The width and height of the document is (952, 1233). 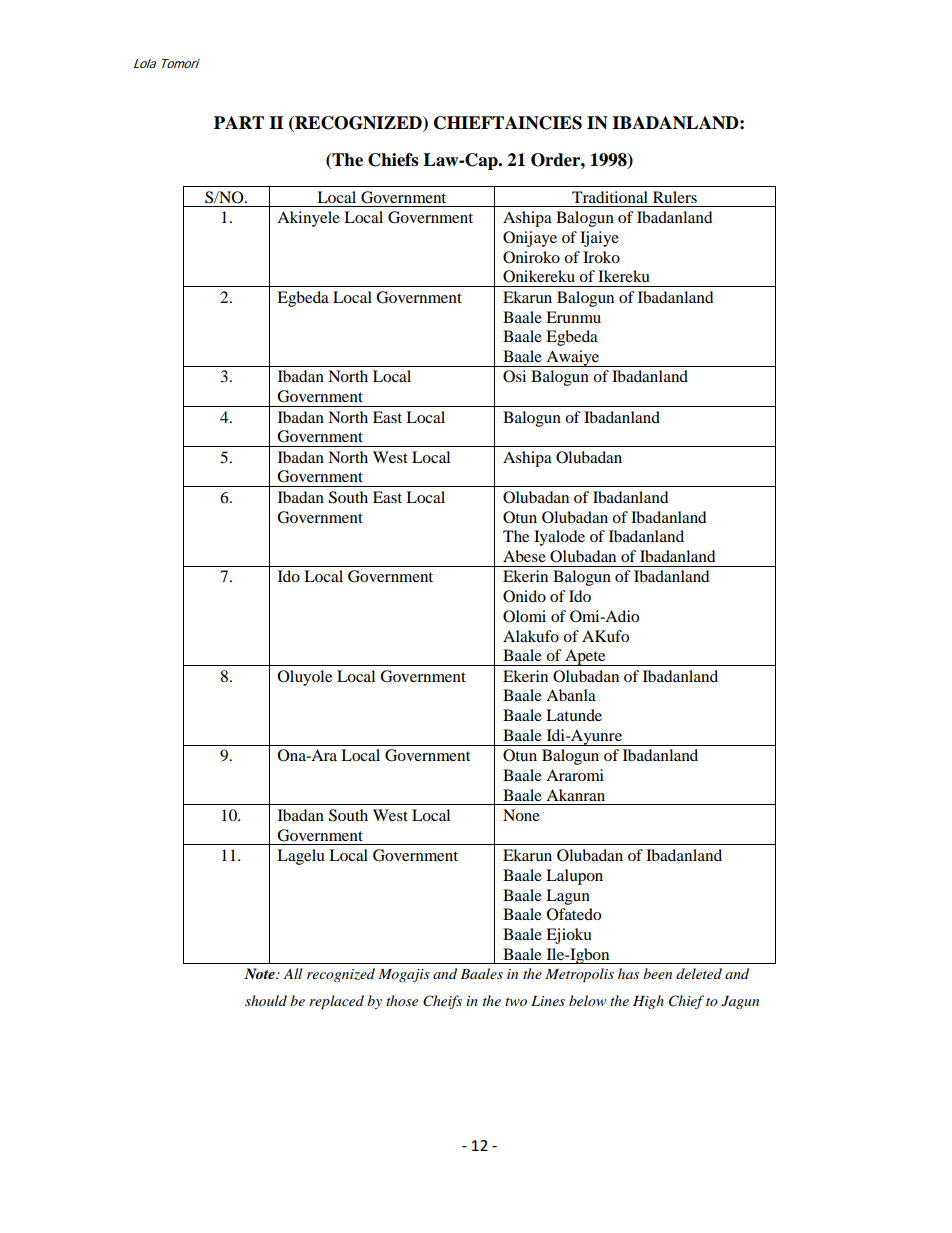 What do you see at coordinates (260, 973) in the document?
I see `Note` at bounding box center [260, 973].
